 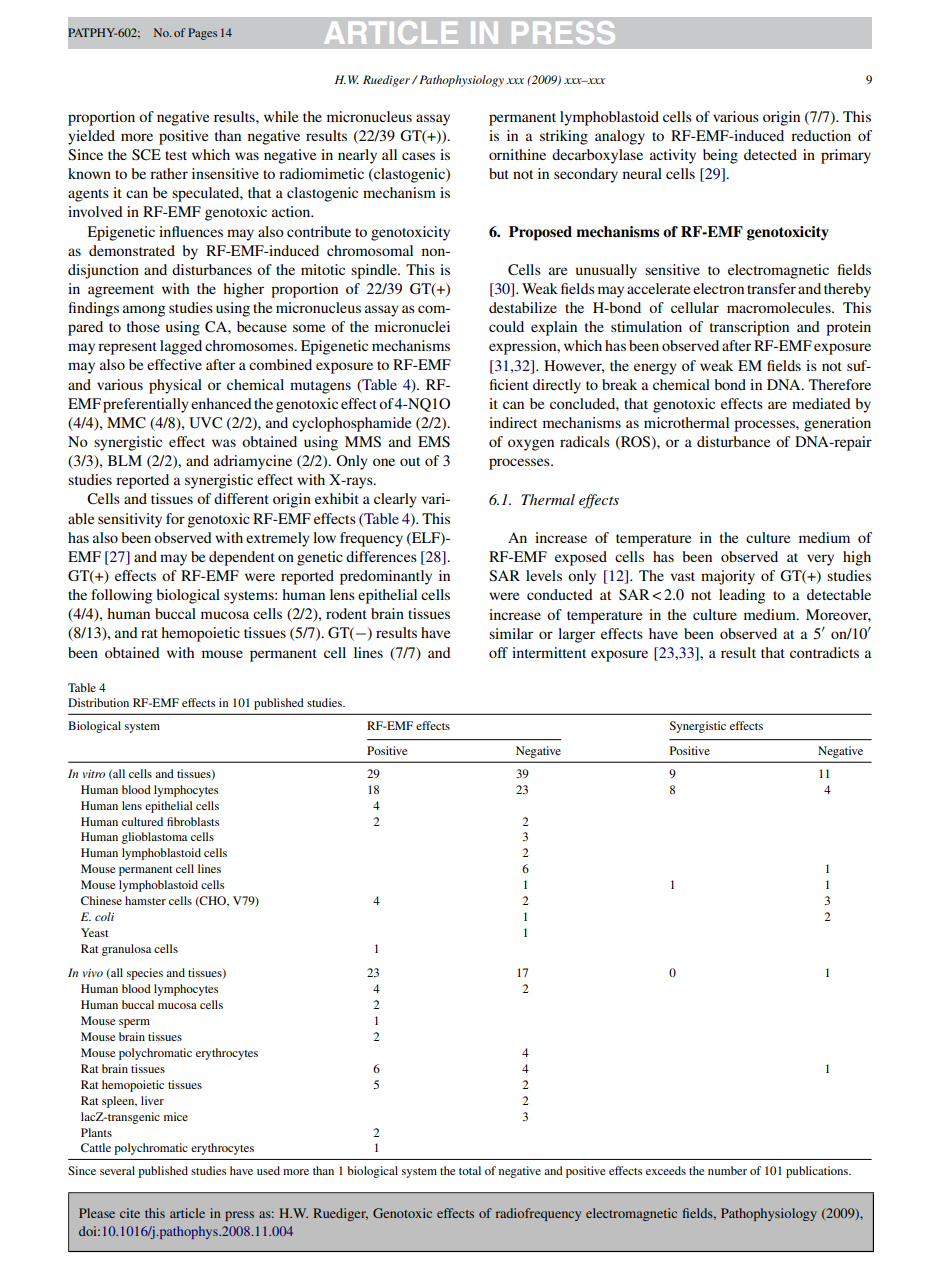 I want to click on following, so click(x=121, y=596).
